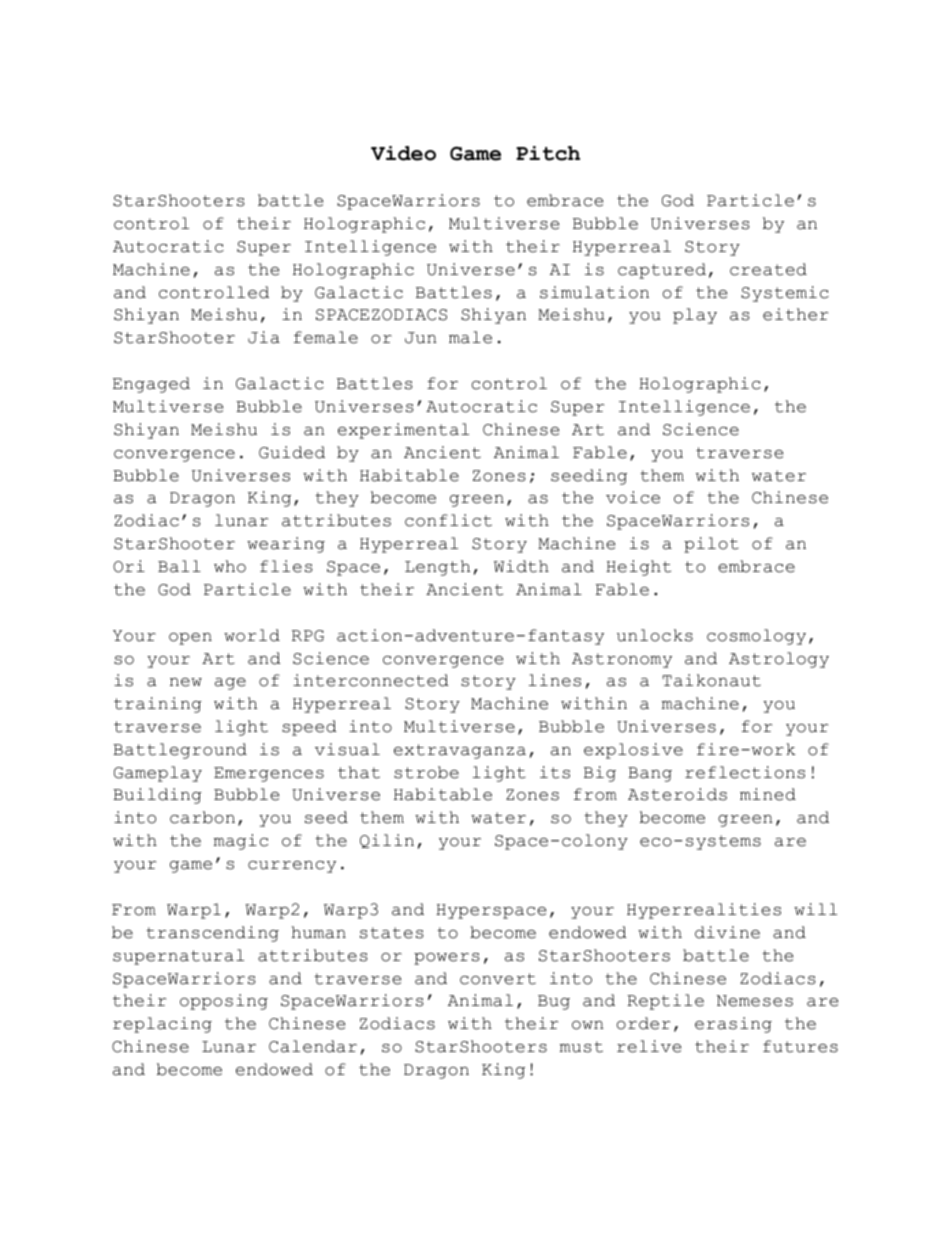 The width and height of the page is (952, 1233). Describe the element at coordinates (158, 705) in the page. I see `training` at that location.
